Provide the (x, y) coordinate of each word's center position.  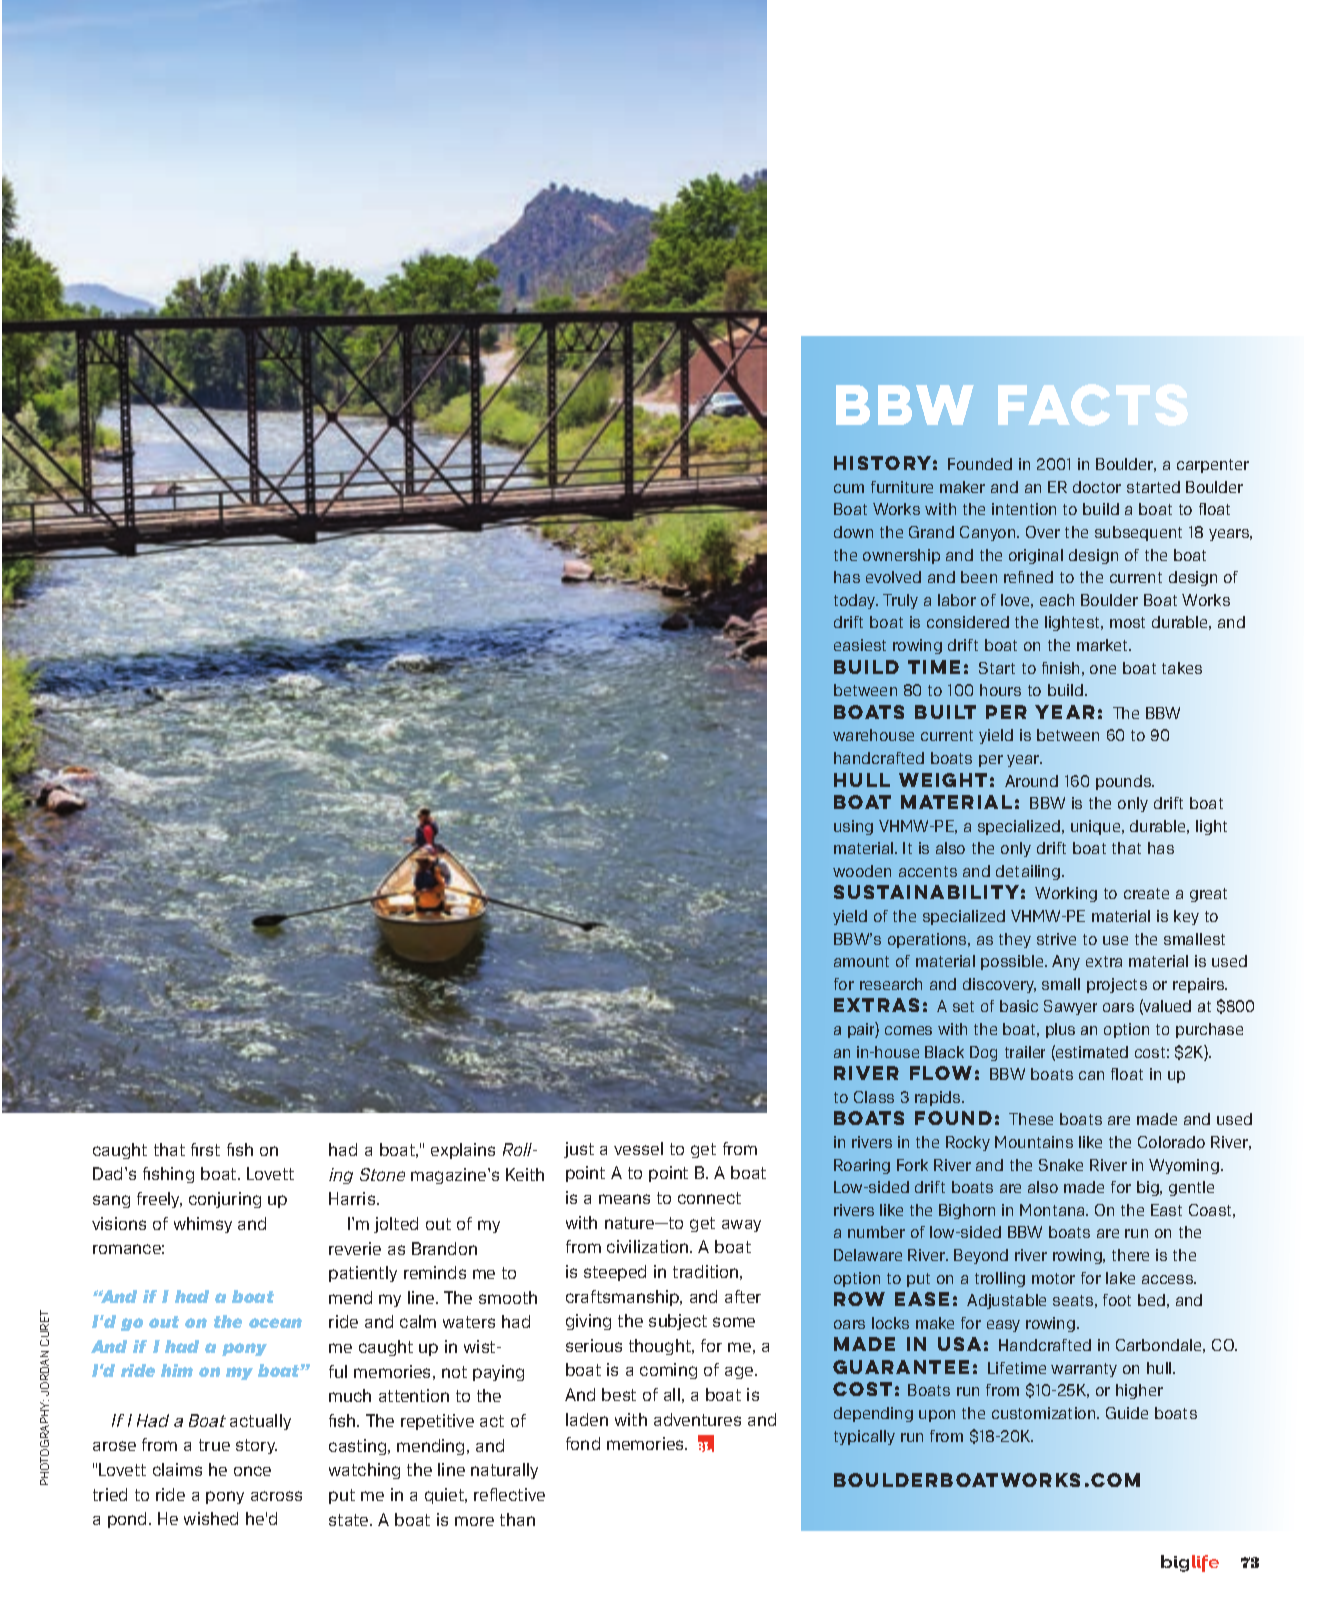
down (853, 532)
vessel (638, 1148)
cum (849, 488)
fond (583, 1443)
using (853, 827)
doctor (1097, 487)
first (205, 1149)
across (276, 1496)
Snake (1061, 1165)
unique (1097, 827)
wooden (862, 871)
